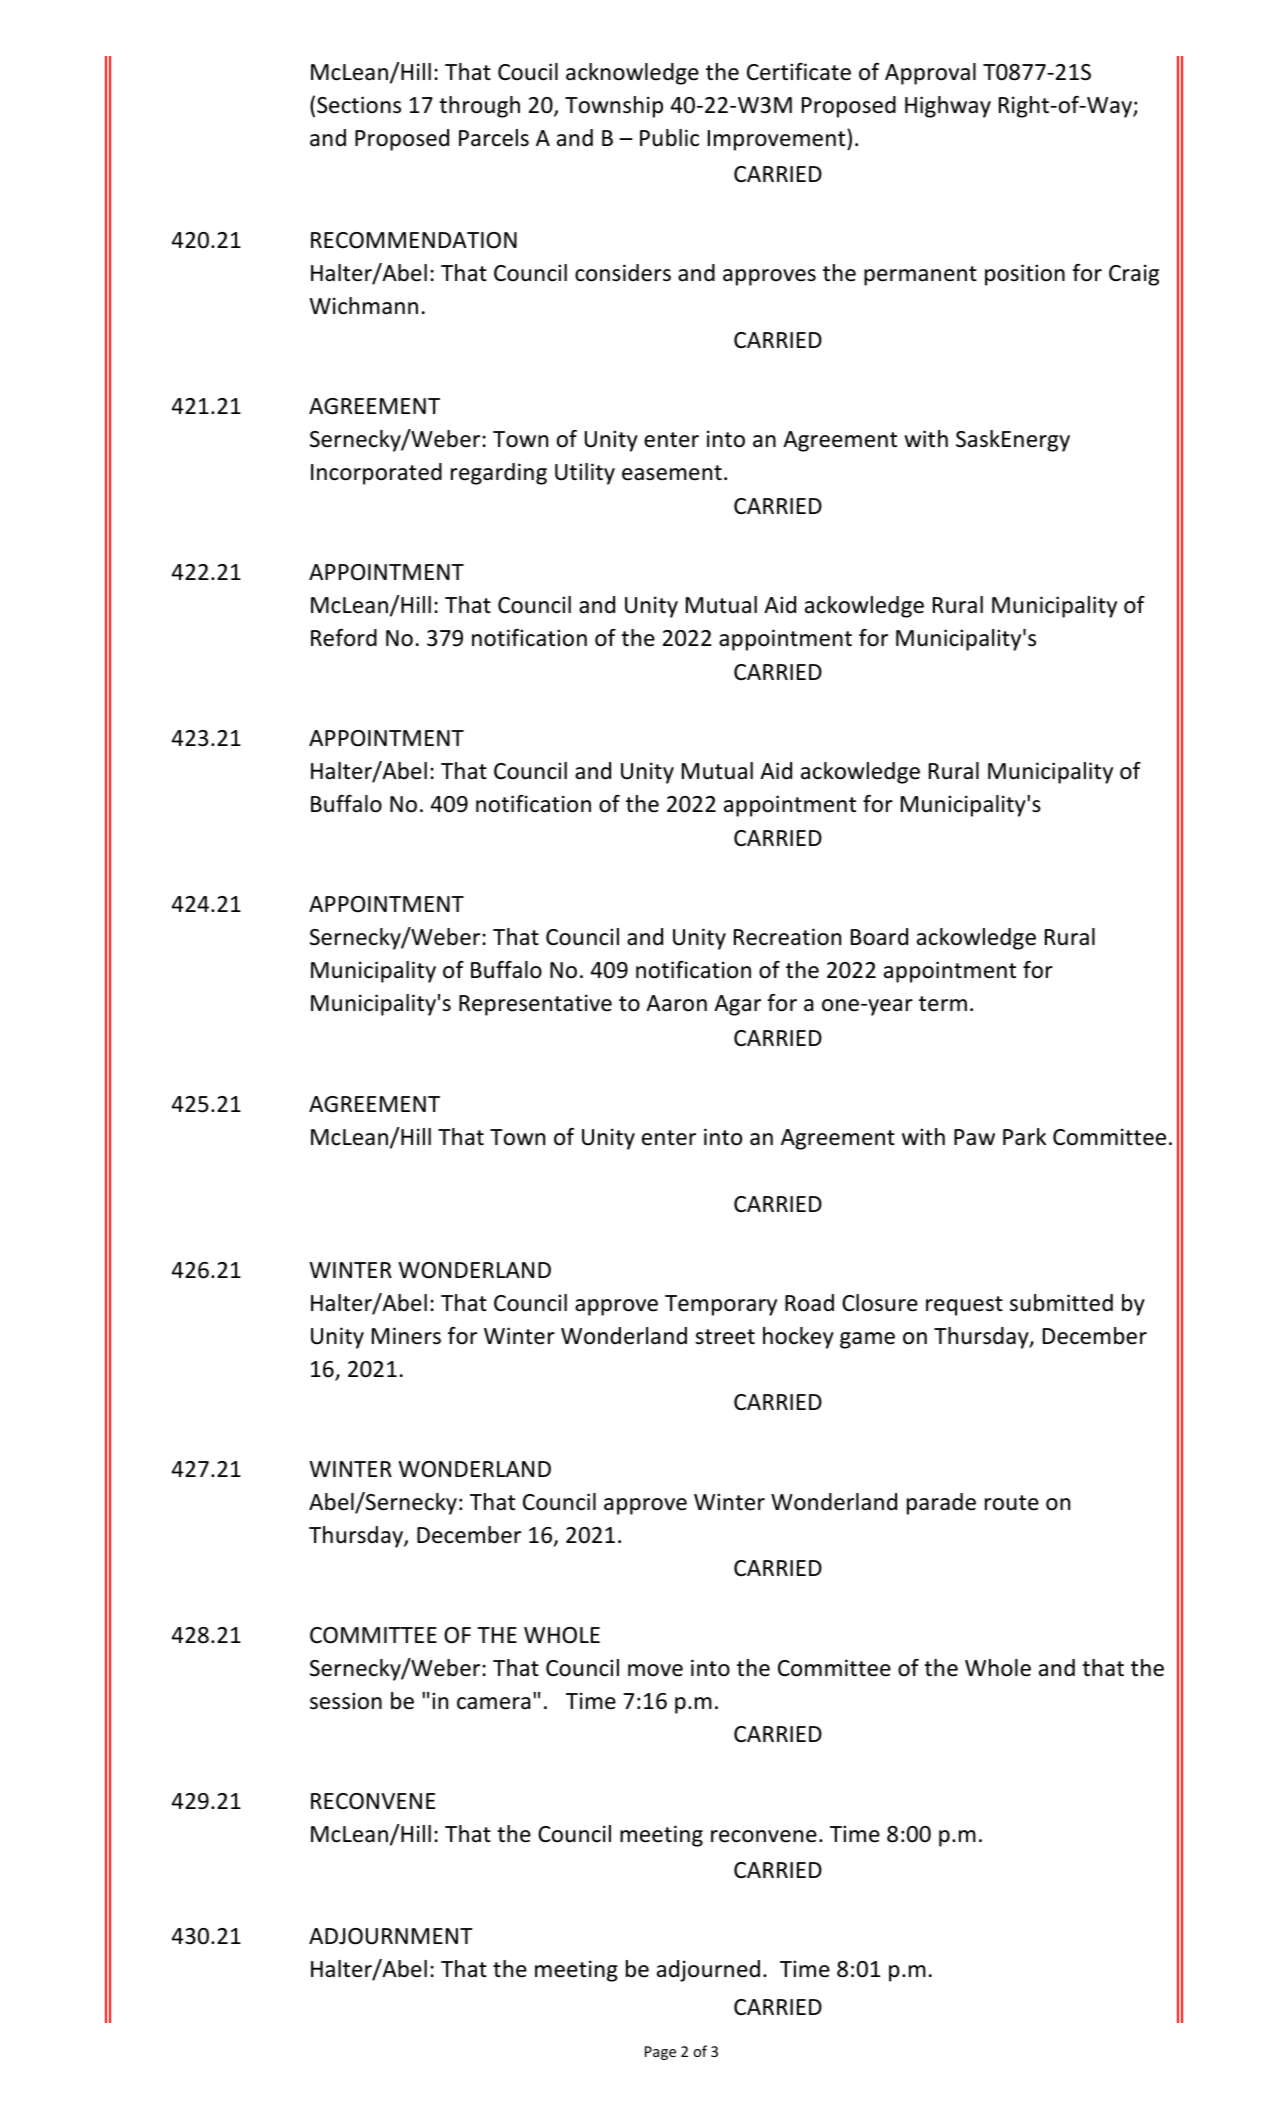  I want to click on Improvement, so click(778, 140).
